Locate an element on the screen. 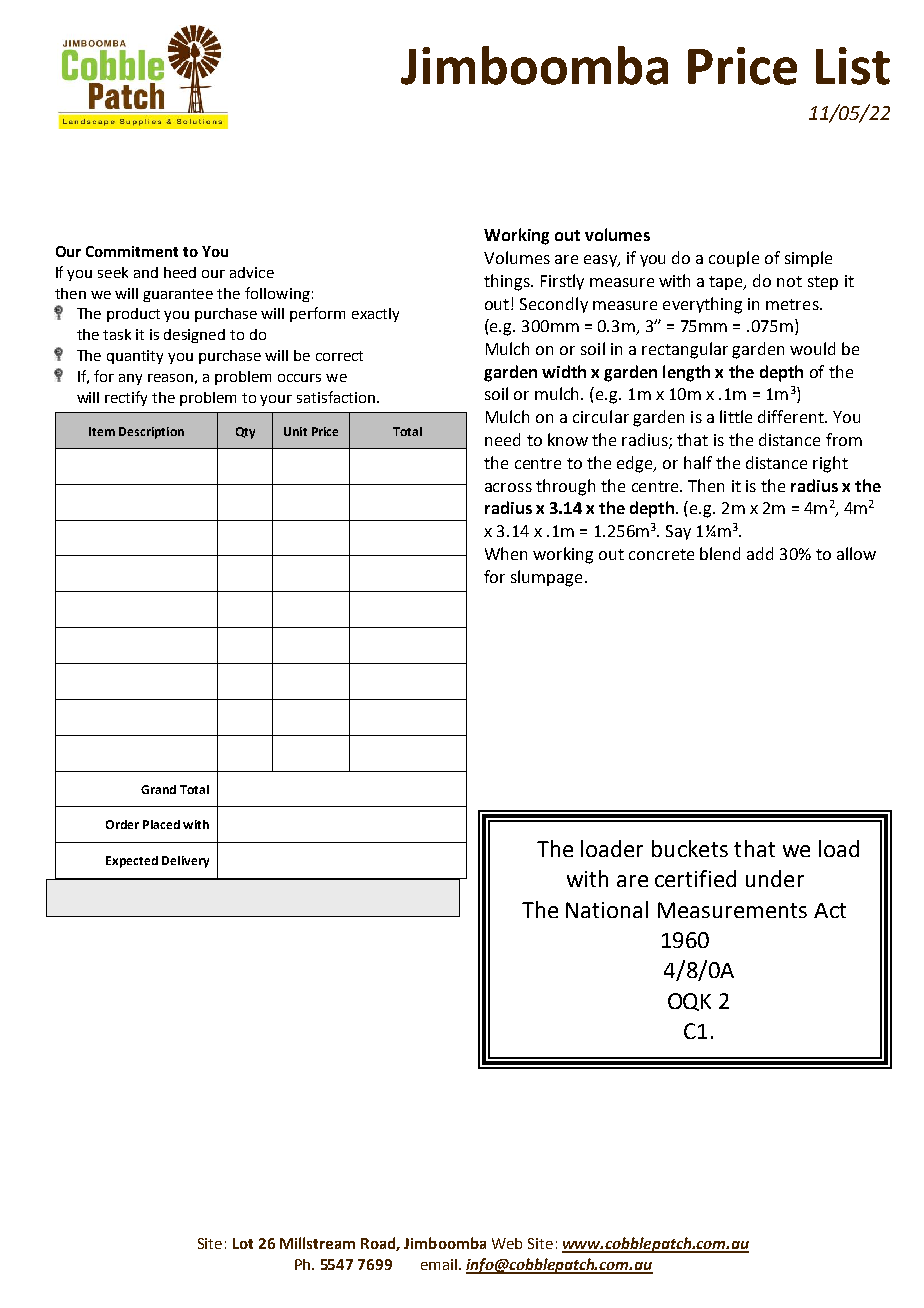  Description is located at coordinates (151, 433).
